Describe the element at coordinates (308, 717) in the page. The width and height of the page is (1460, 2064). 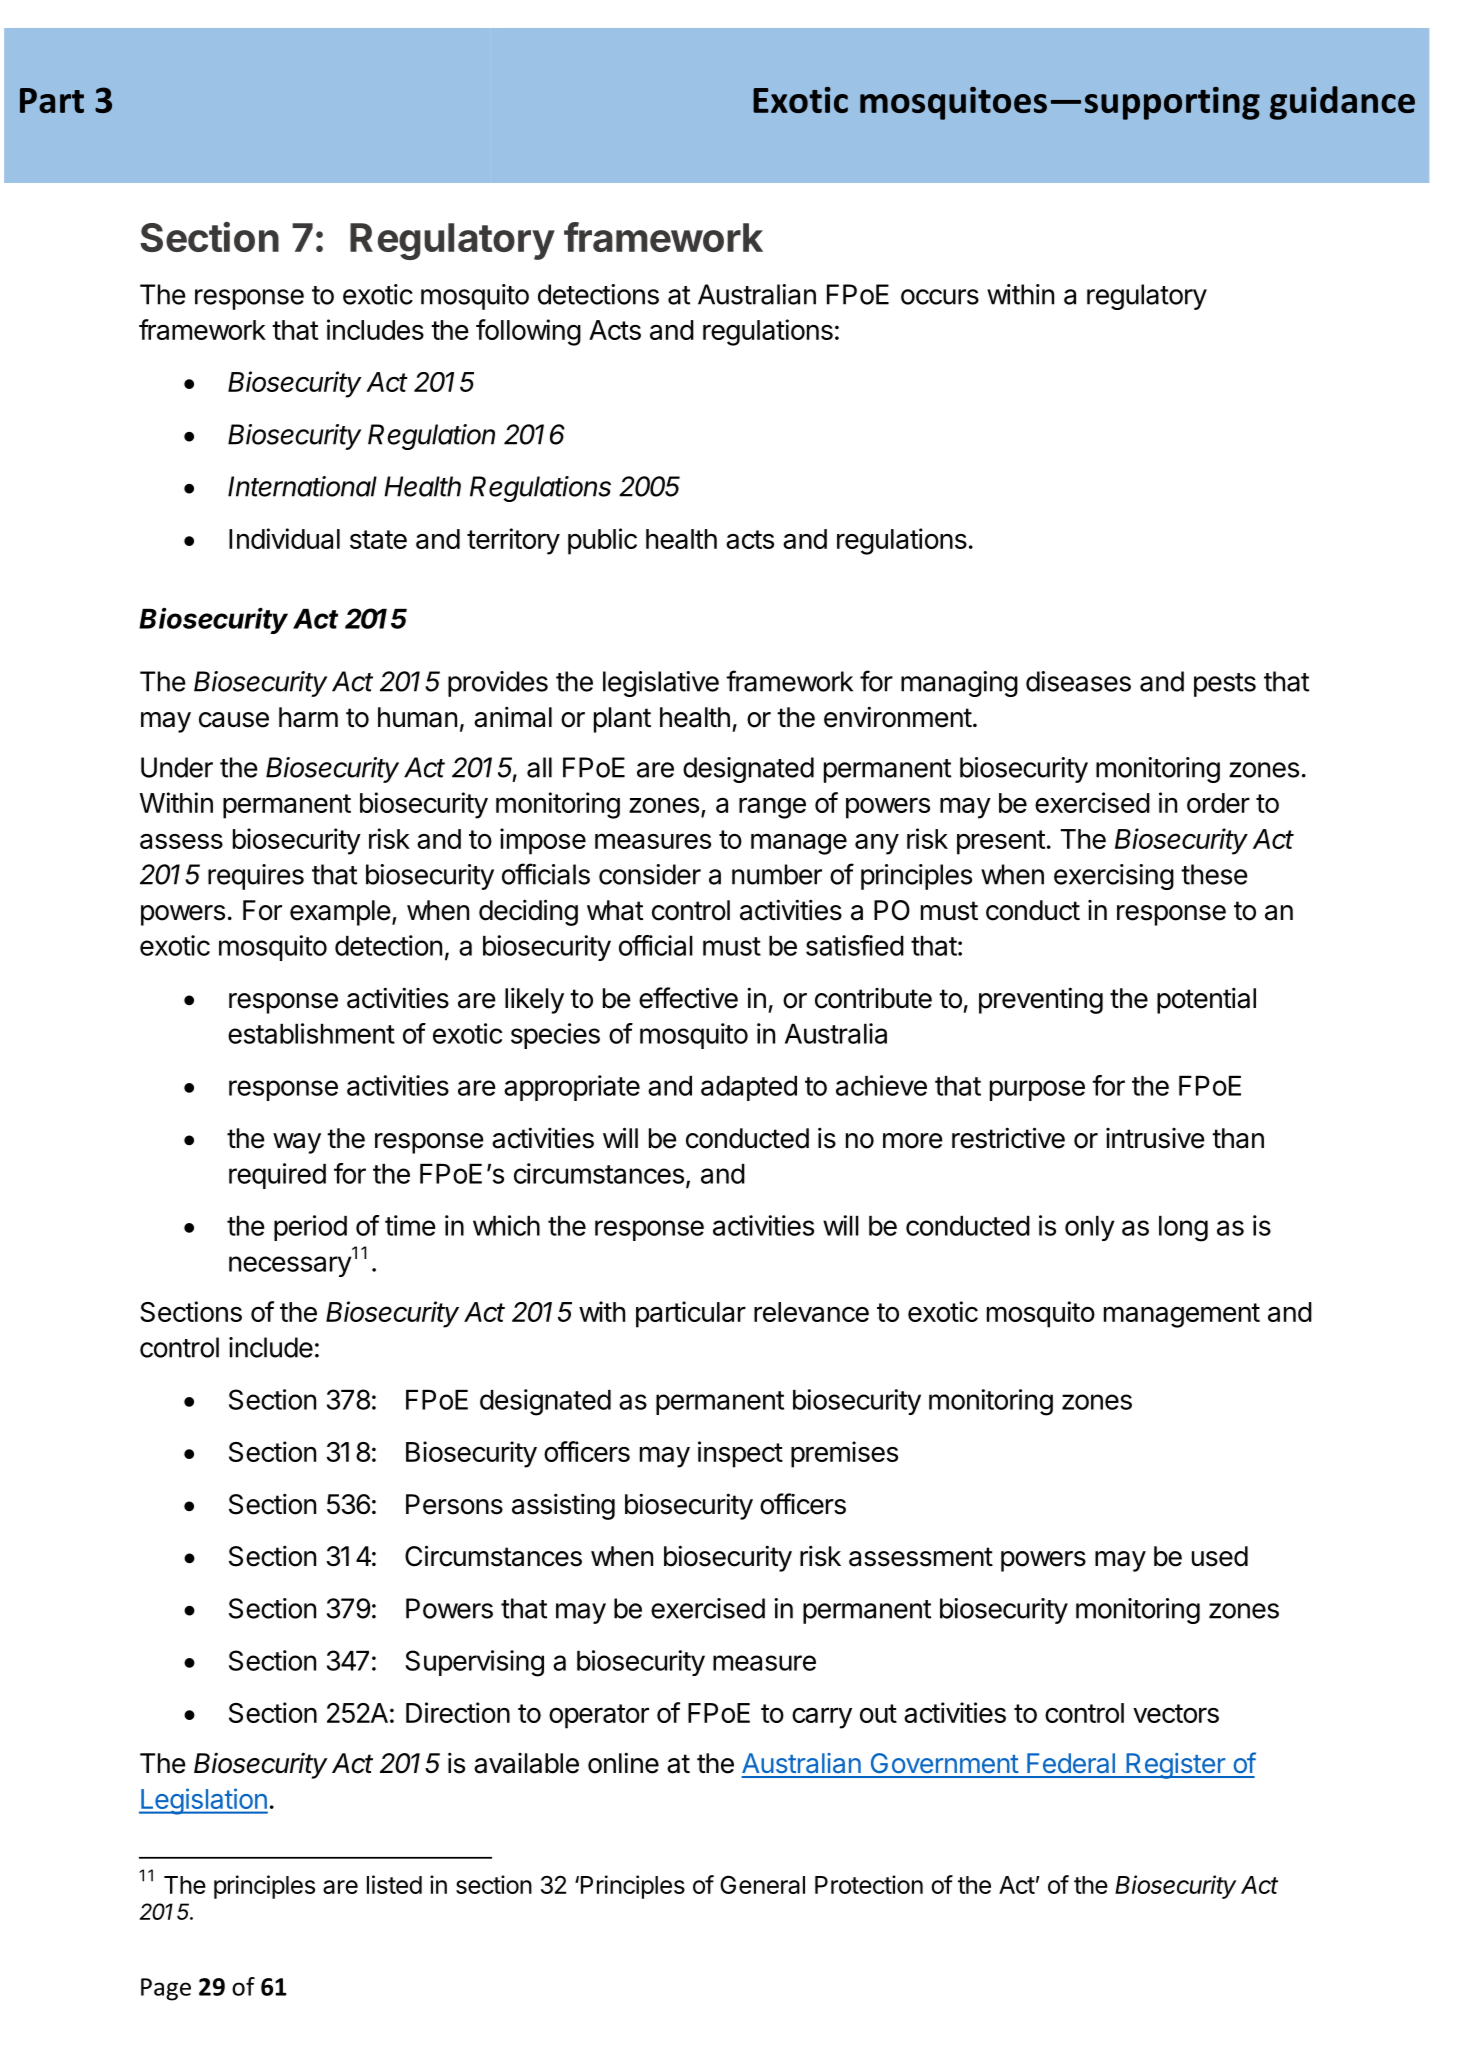
I see `harm` at that location.
